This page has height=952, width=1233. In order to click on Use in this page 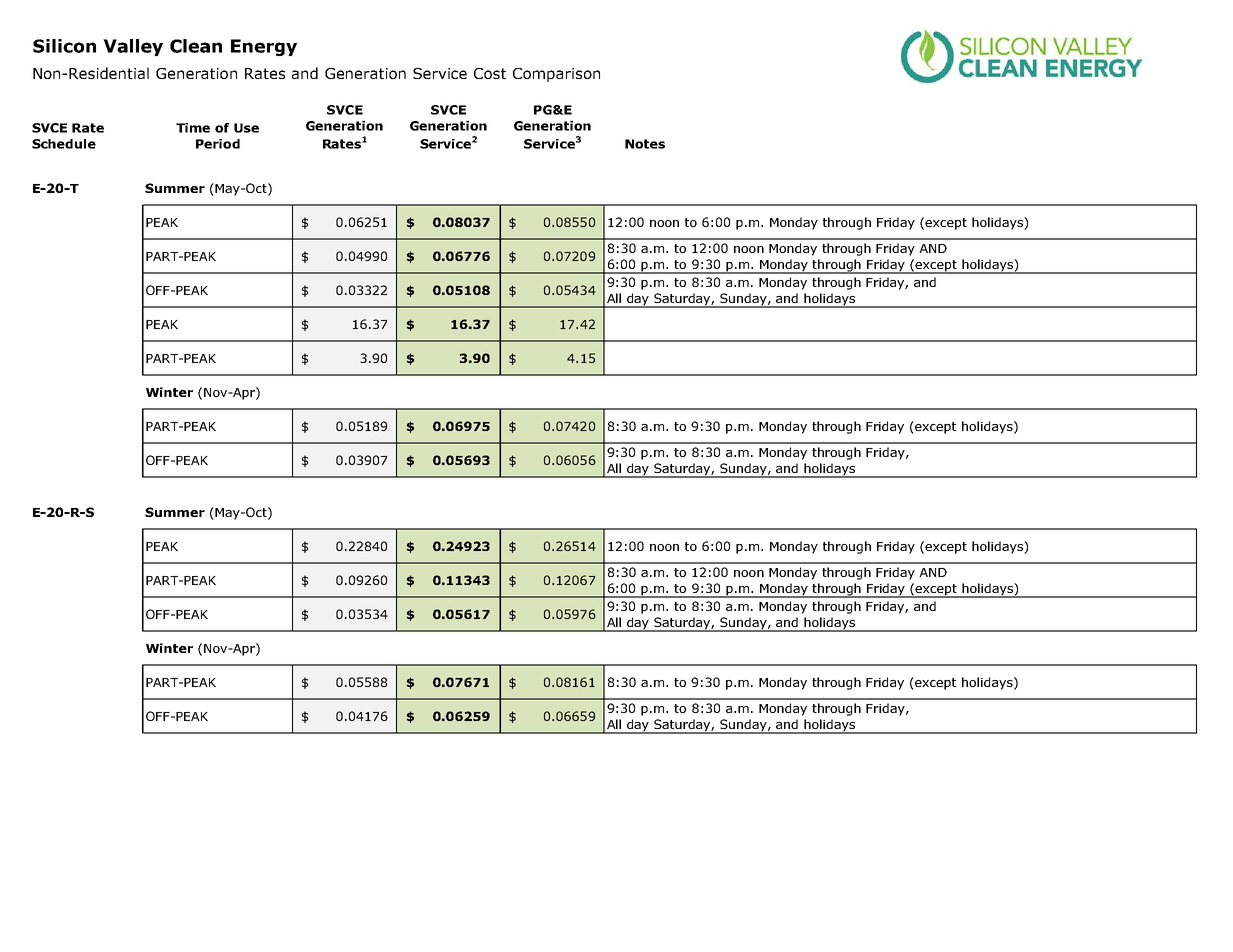, I will do `click(246, 128)`.
